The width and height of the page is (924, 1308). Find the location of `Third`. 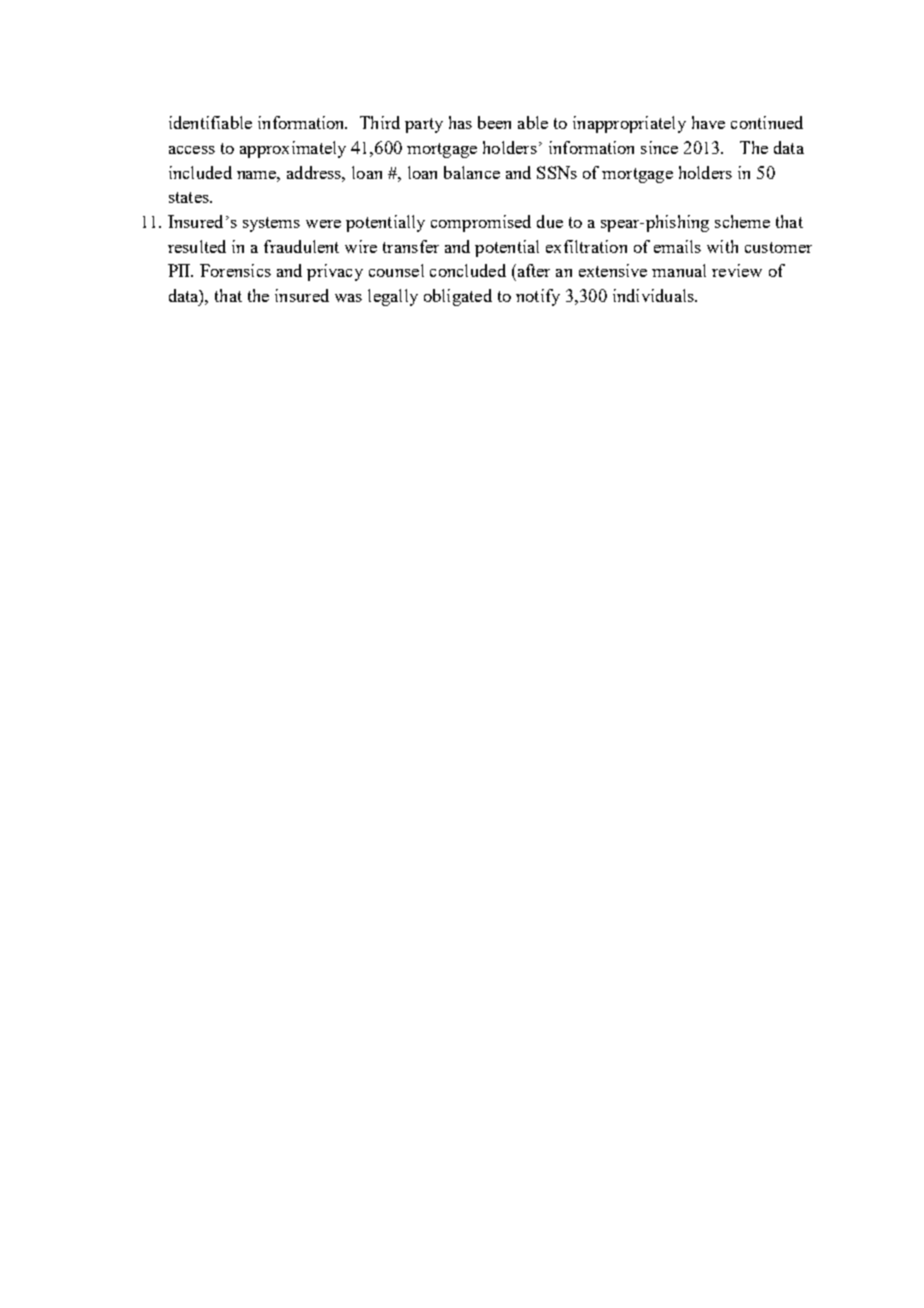

Third is located at coordinates (380, 122).
